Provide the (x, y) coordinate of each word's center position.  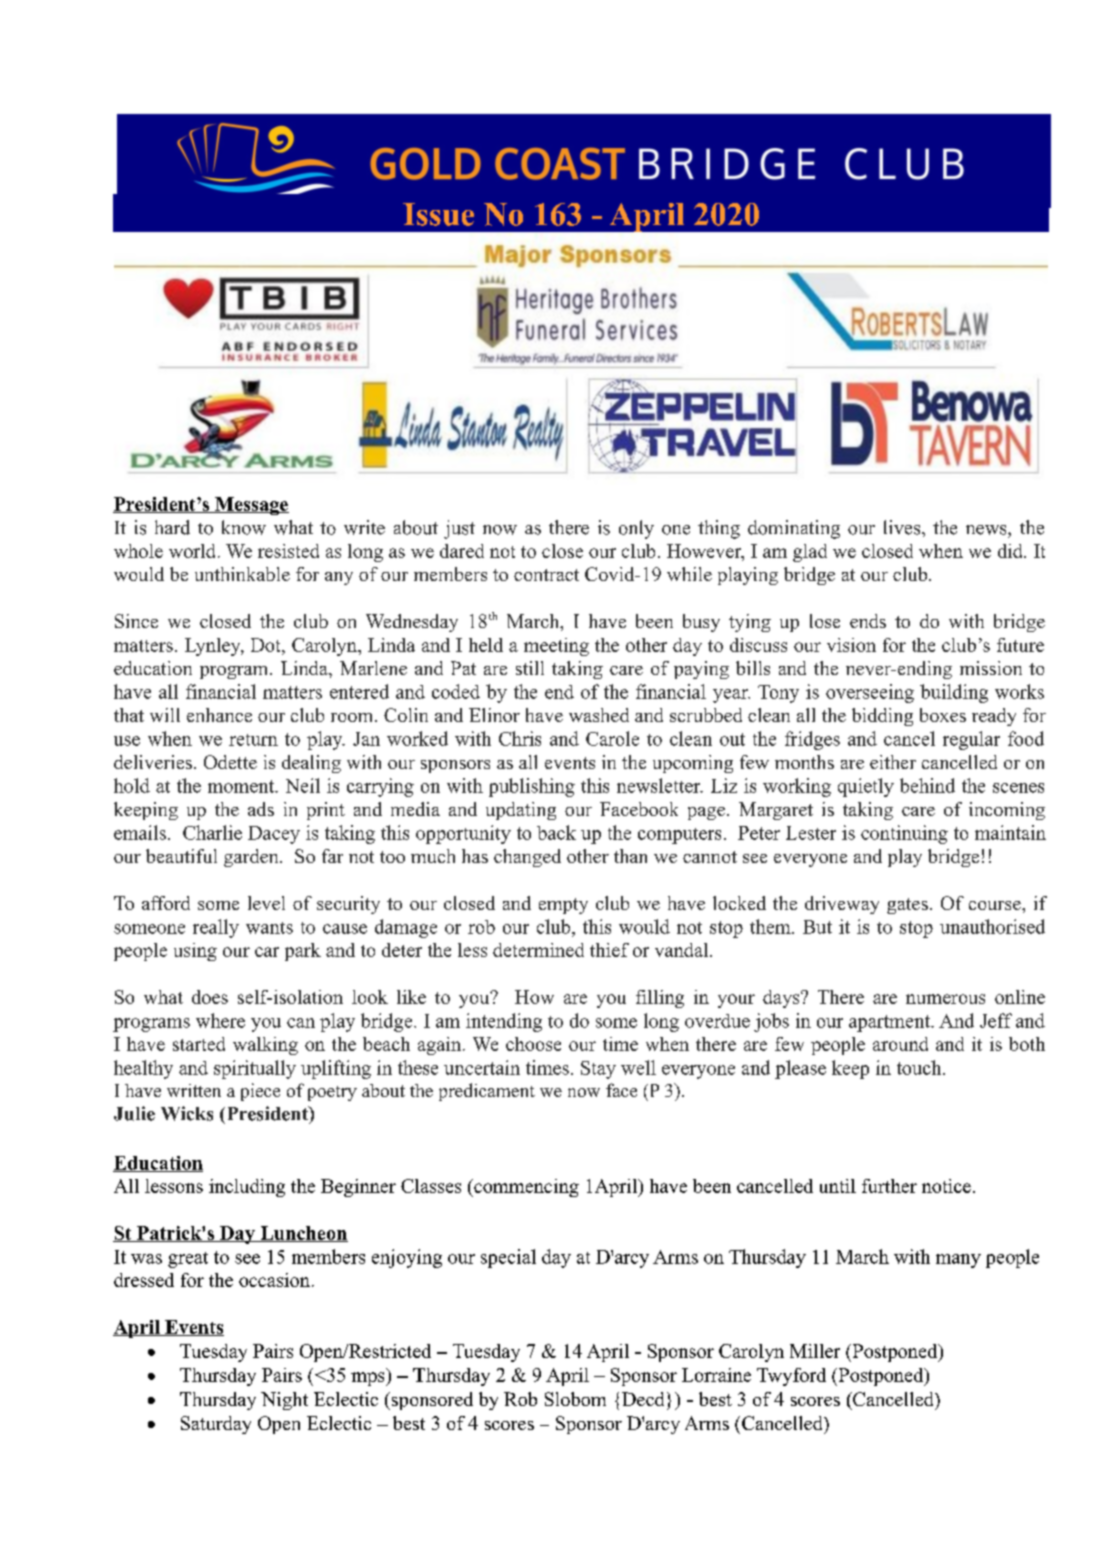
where (220, 1020)
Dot (267, 645)
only (636, 529)
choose (533, 1044)
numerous (945, 999)
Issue (438, 214)
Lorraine (716, 1375)
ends (868, 621)
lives (903, 527)
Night (284, 1401)
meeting (556, 647)
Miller (815, 1351)
